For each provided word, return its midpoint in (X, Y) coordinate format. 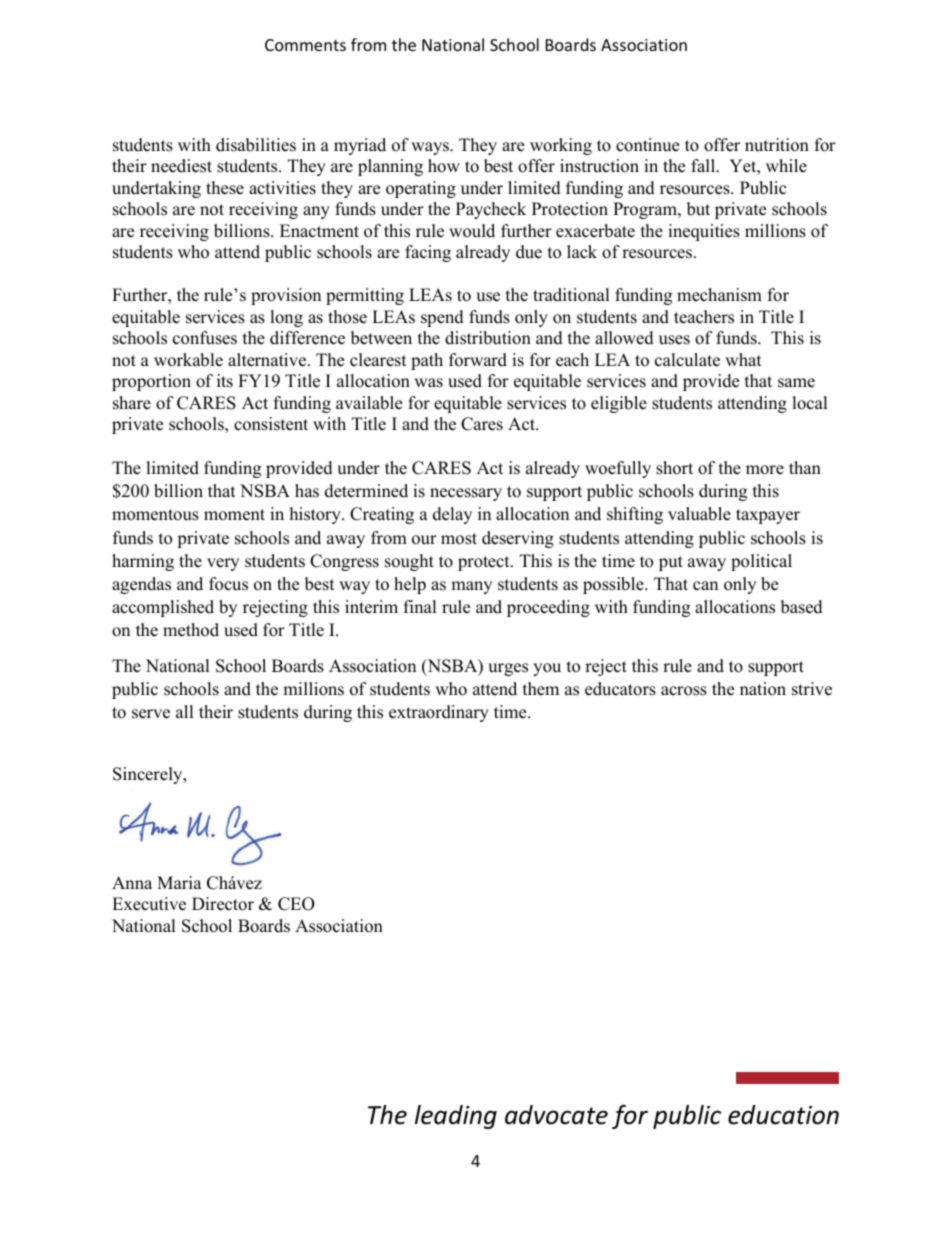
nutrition (777, 145)
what (743, 359)
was (428, 383)
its (225, 381)
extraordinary (439, 713)
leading (456, 1117)
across (684, 691)
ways (431, 148)
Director (223, 904)
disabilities (256, 145)
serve (151, 714)
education (783, 1115)
